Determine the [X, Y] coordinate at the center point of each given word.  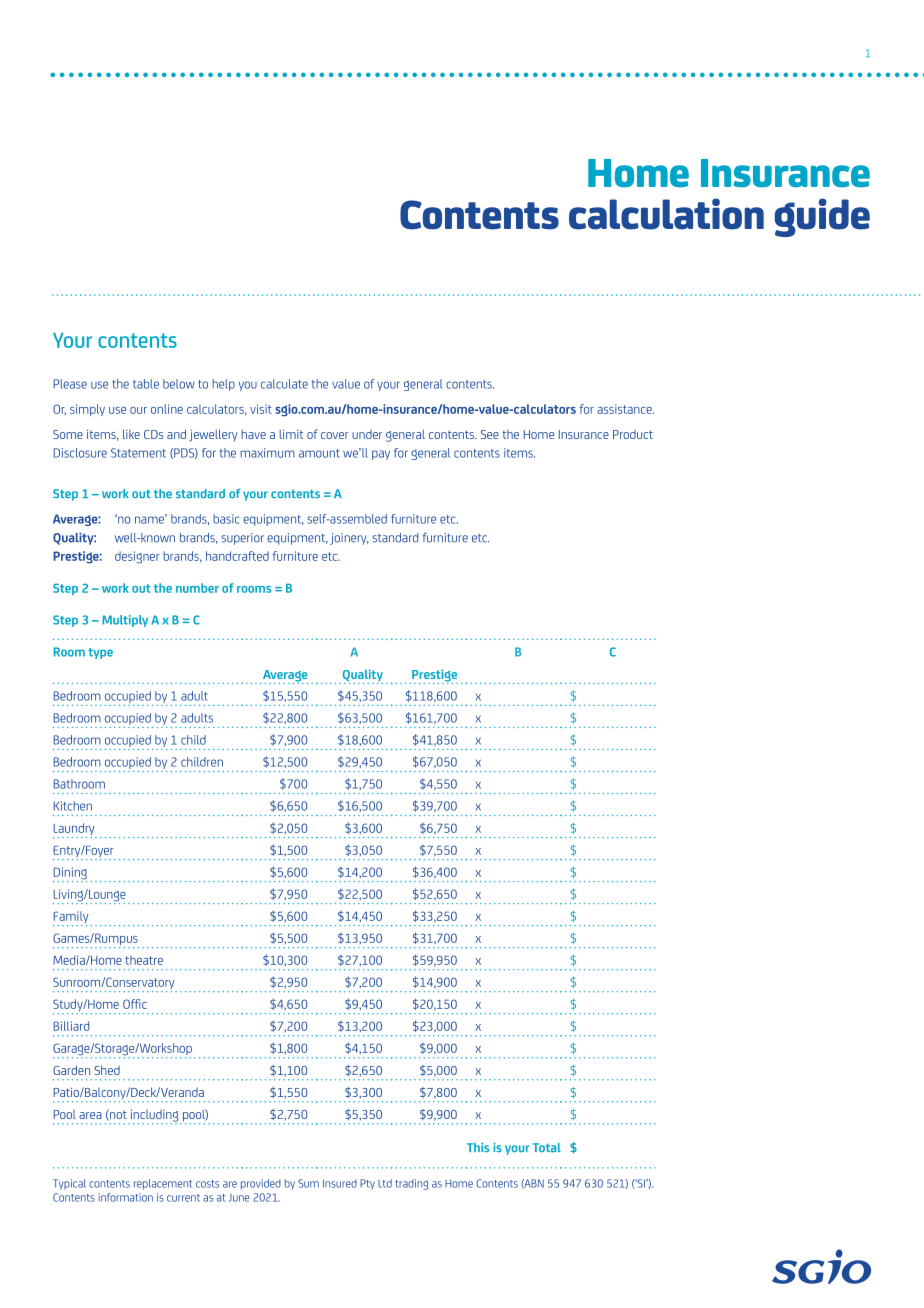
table [146, 384]
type [100, 653]
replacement [163, 1184]
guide [822, 217]
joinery [349, 539]
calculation [666, 214]
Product [633, 434]
